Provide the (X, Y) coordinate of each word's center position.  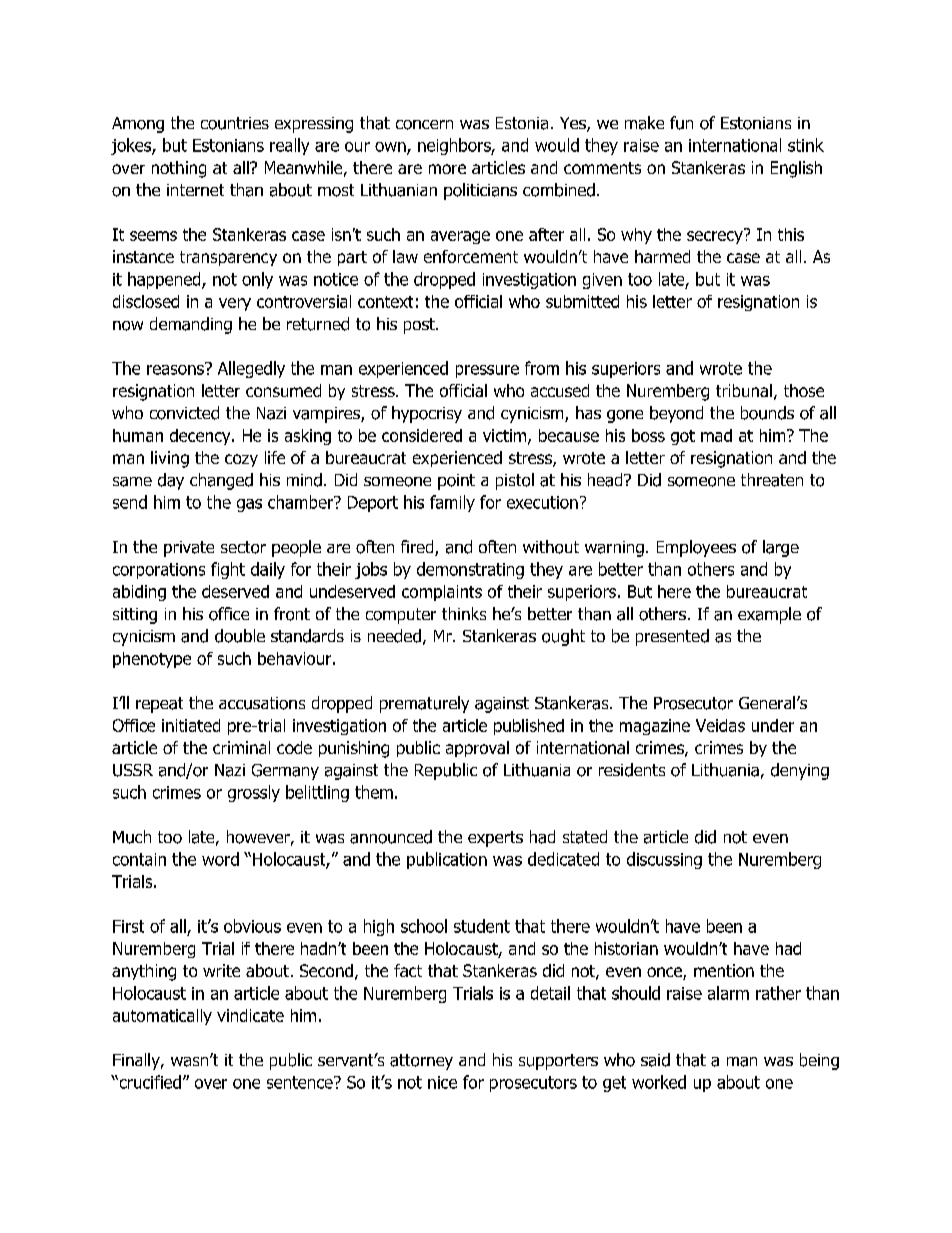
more (447, 169)
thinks (464, 613)
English (796, 169)
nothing (179, 169)
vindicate (250, 1015)
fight (228, 570)
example (769, 615)
